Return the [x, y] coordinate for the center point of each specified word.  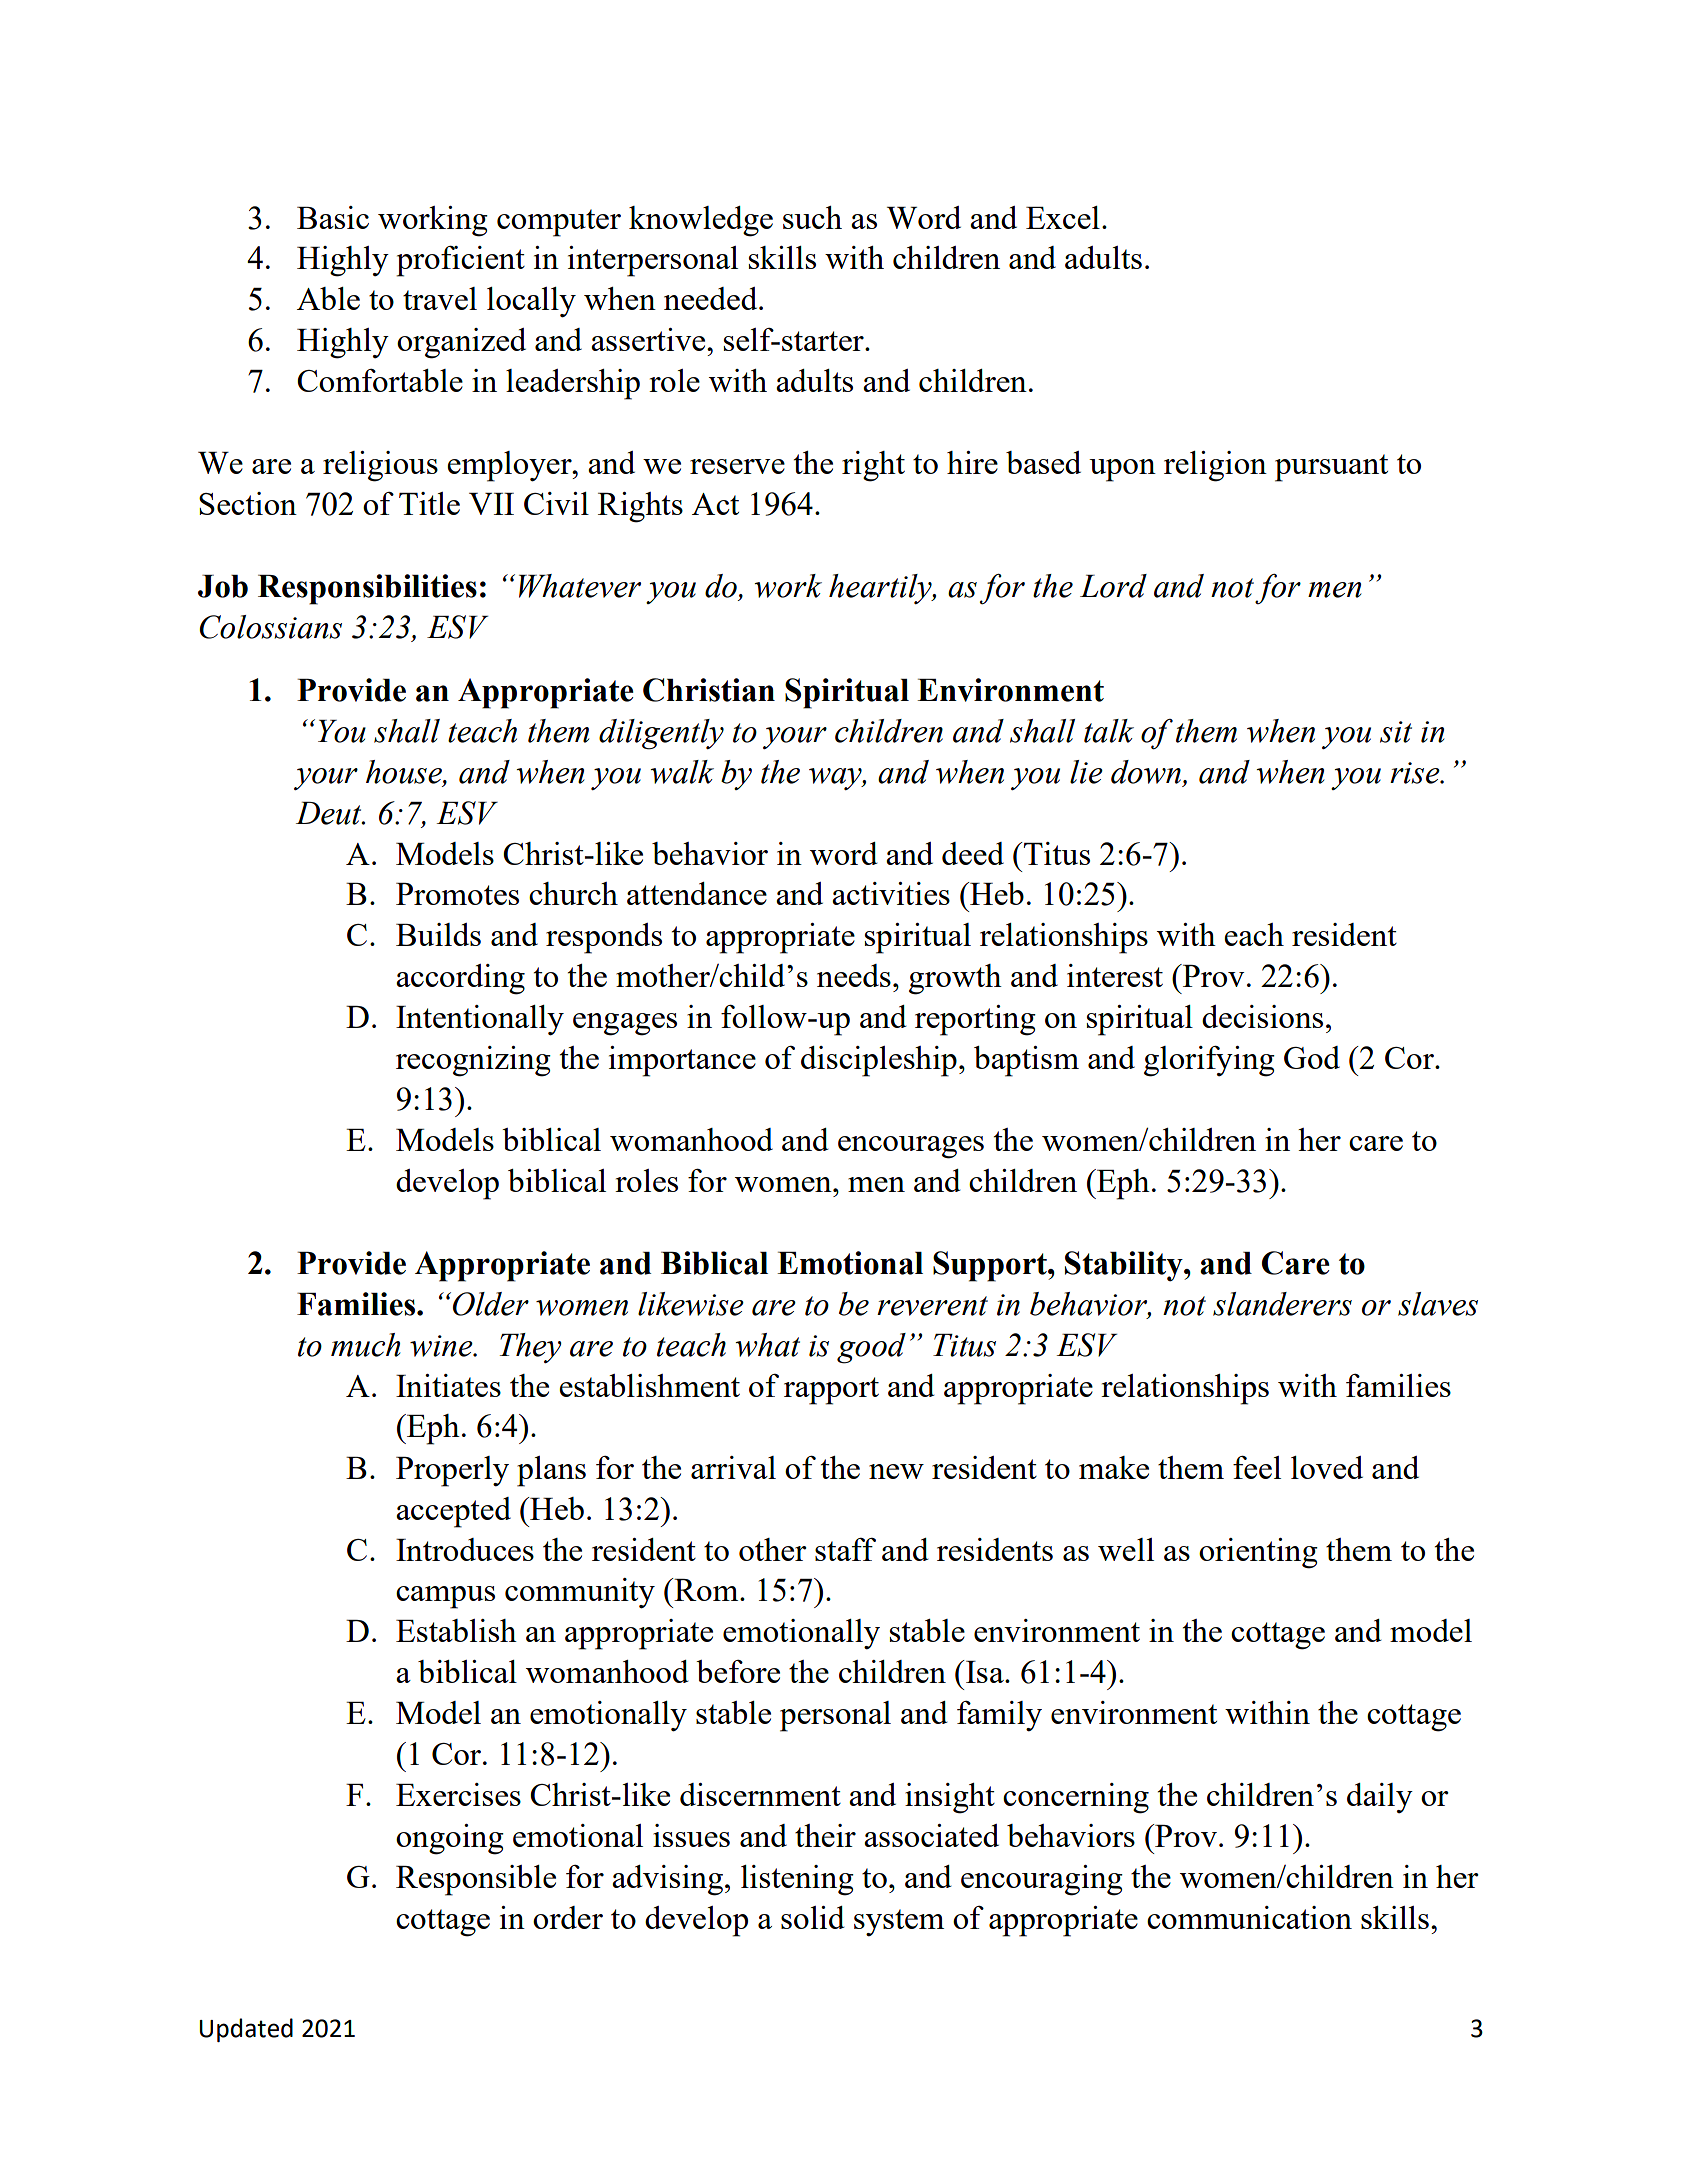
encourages [911, 1147]
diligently [661, 734]
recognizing [473, 1061]
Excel [1063, 217]
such [812, 217]
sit [1396, 732]
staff [845, 1549]
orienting [1258, 1553]
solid [813, 1917]
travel [440, 298]
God [1312, 1057]
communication [1249, 1917]
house [405, 773]
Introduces [465, 1549]
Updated [246, 2030]
